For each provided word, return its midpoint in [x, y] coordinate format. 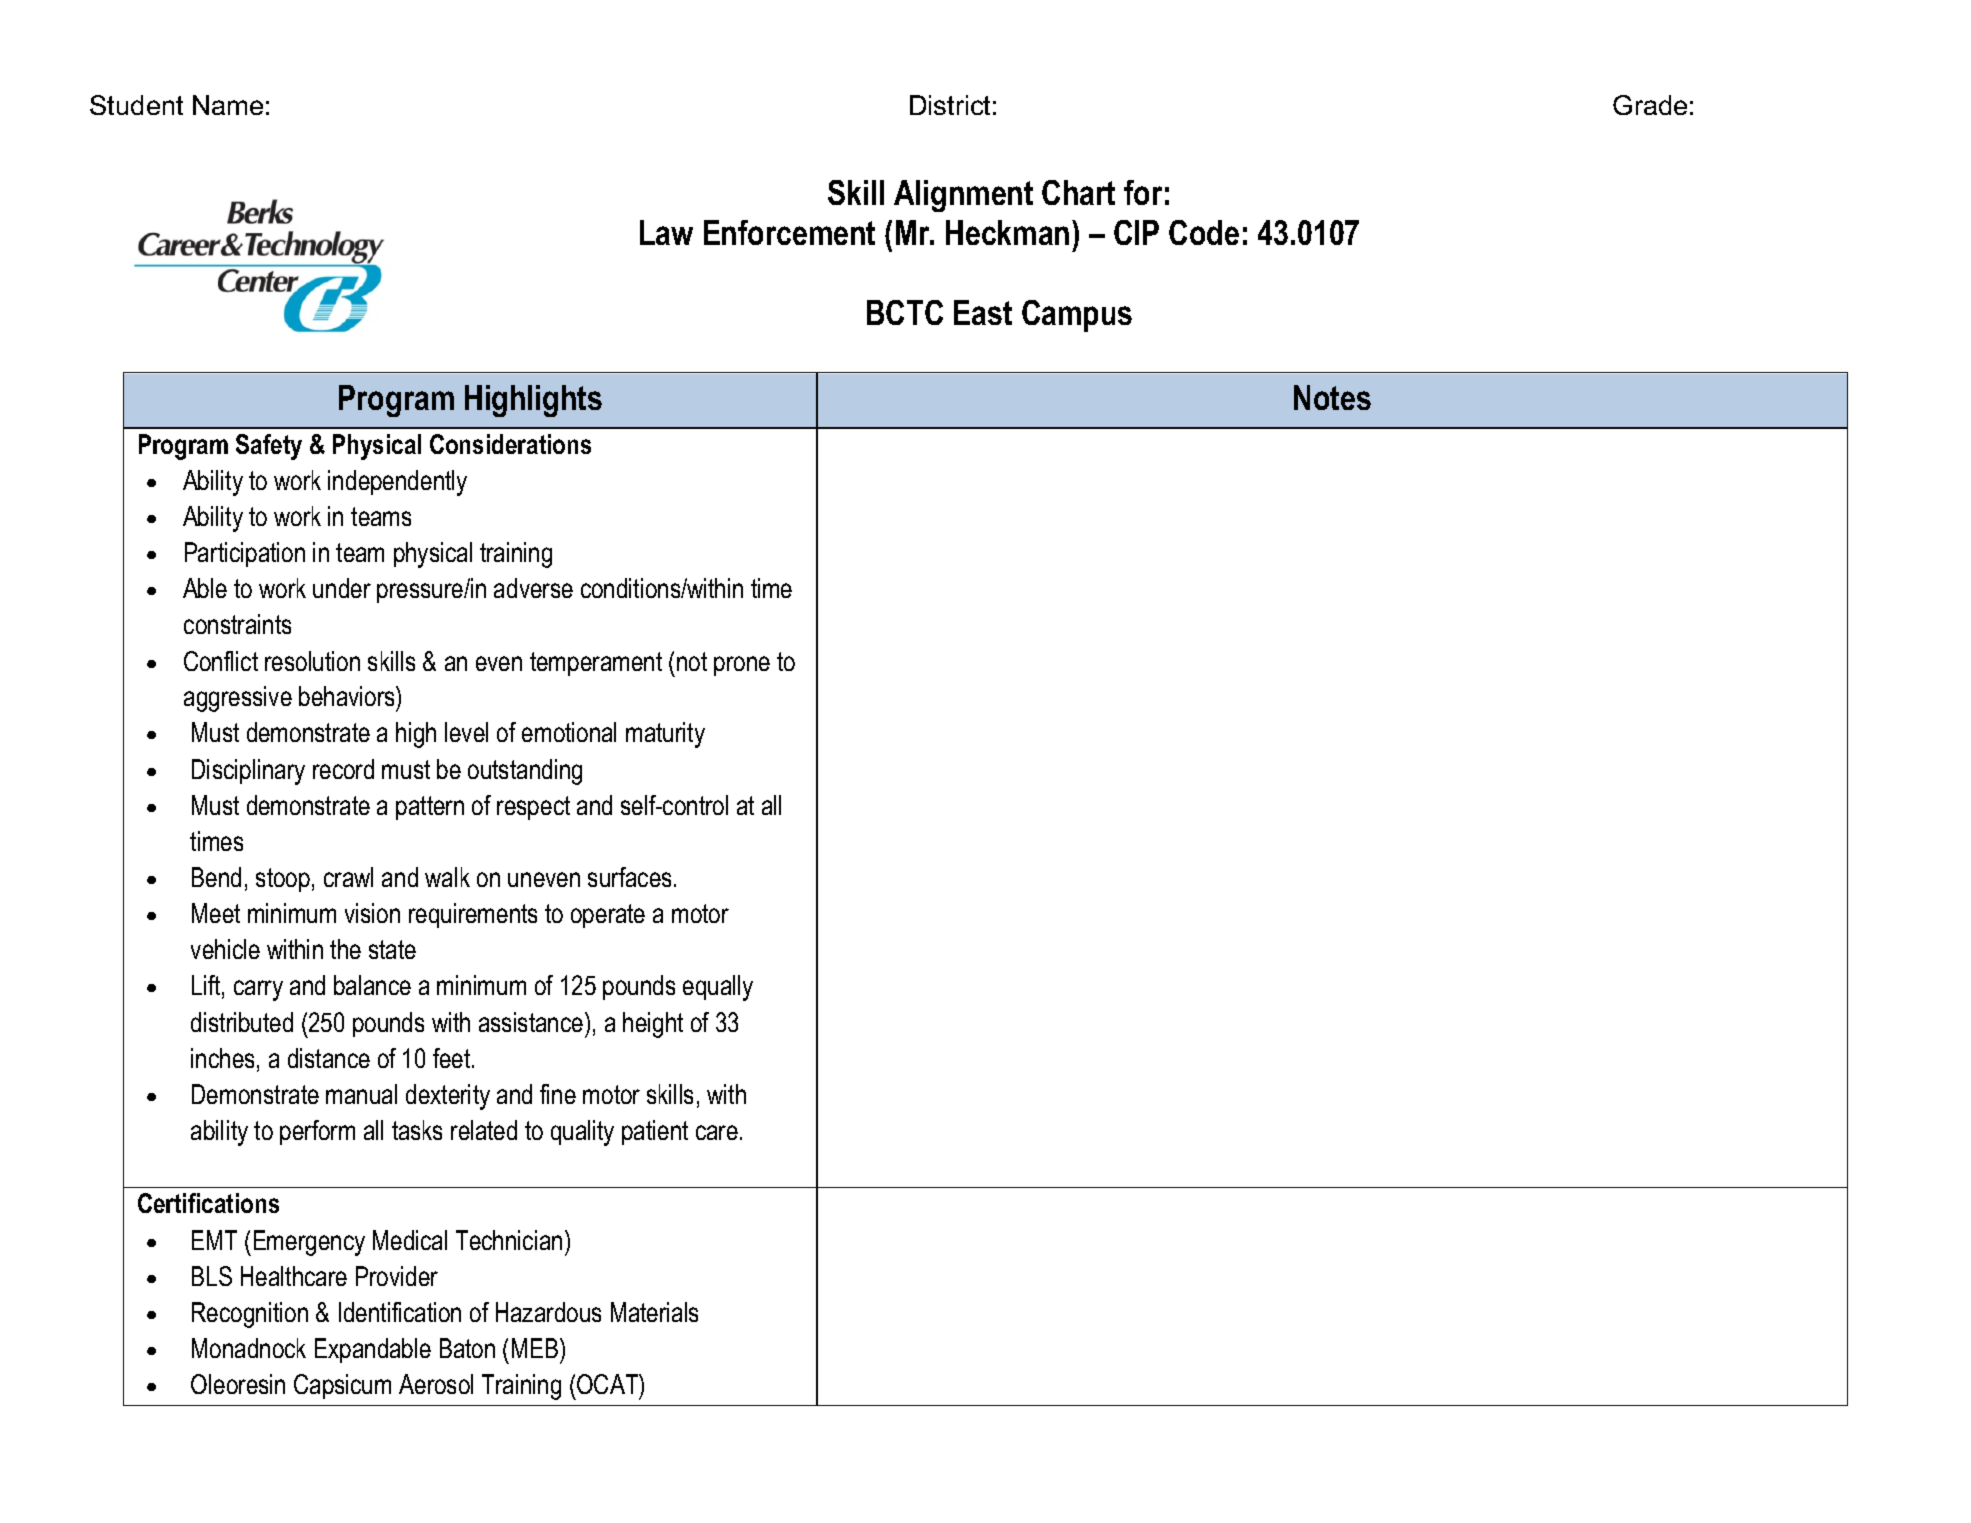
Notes [1332, 397]
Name [228, 105]
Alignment [963, 196]
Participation [245, 554]
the [345, 949]
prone [742, 666]
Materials [654, 1312]
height [653, 1025]
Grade [1650, 105]
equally [718, 988]
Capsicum [342, 1386]
